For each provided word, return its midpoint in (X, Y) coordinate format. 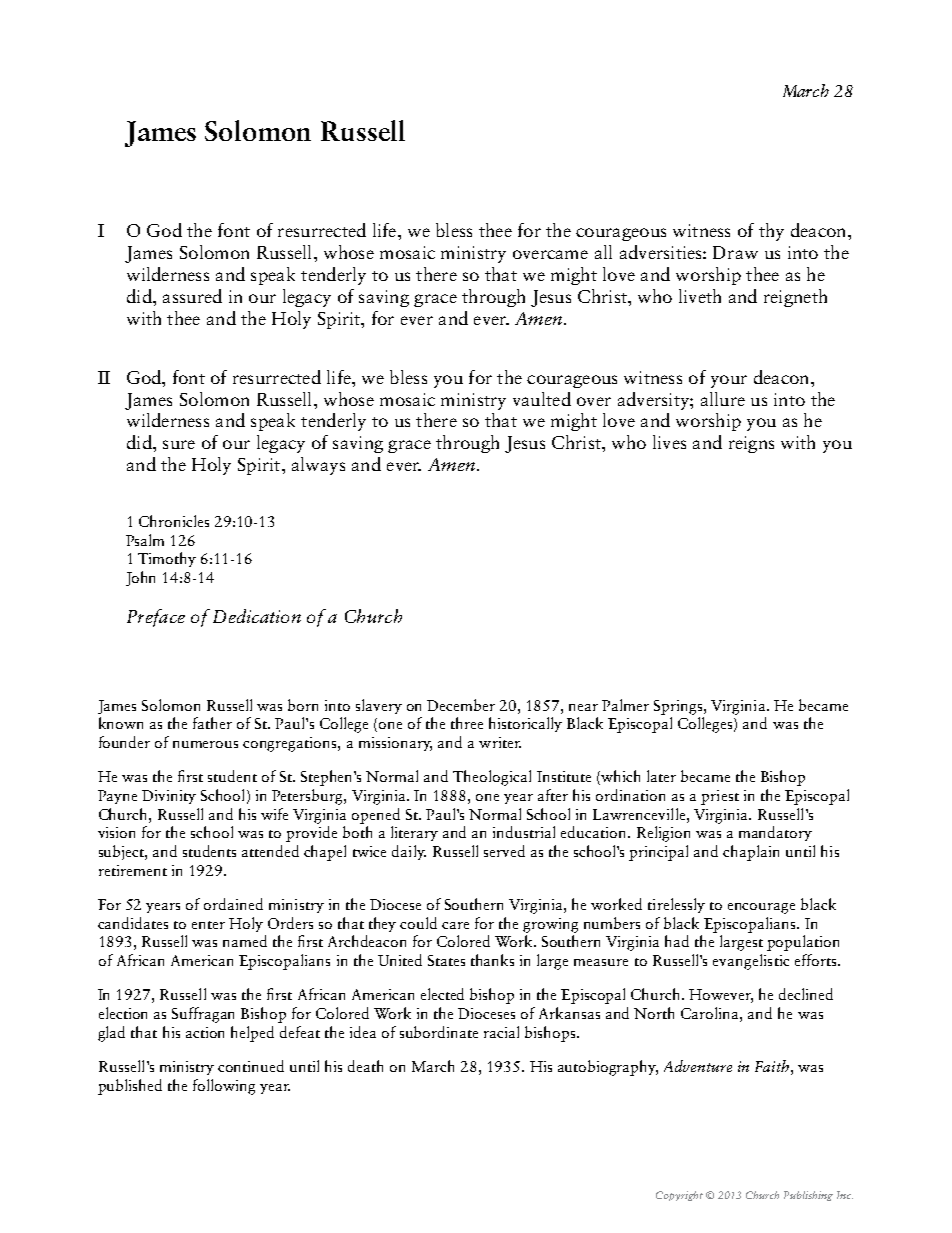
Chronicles (174, 521)
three (467, 723)
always (318, 466)
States (446, 960)
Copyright (679, 1196)
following (224, 1087)
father (212, 723)
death (365, 1066)
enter (208, 925)
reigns (751, 444)
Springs (679, 707)
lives (669, 442)
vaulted (542, 399)
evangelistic (751, 962)
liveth (700, 296)
